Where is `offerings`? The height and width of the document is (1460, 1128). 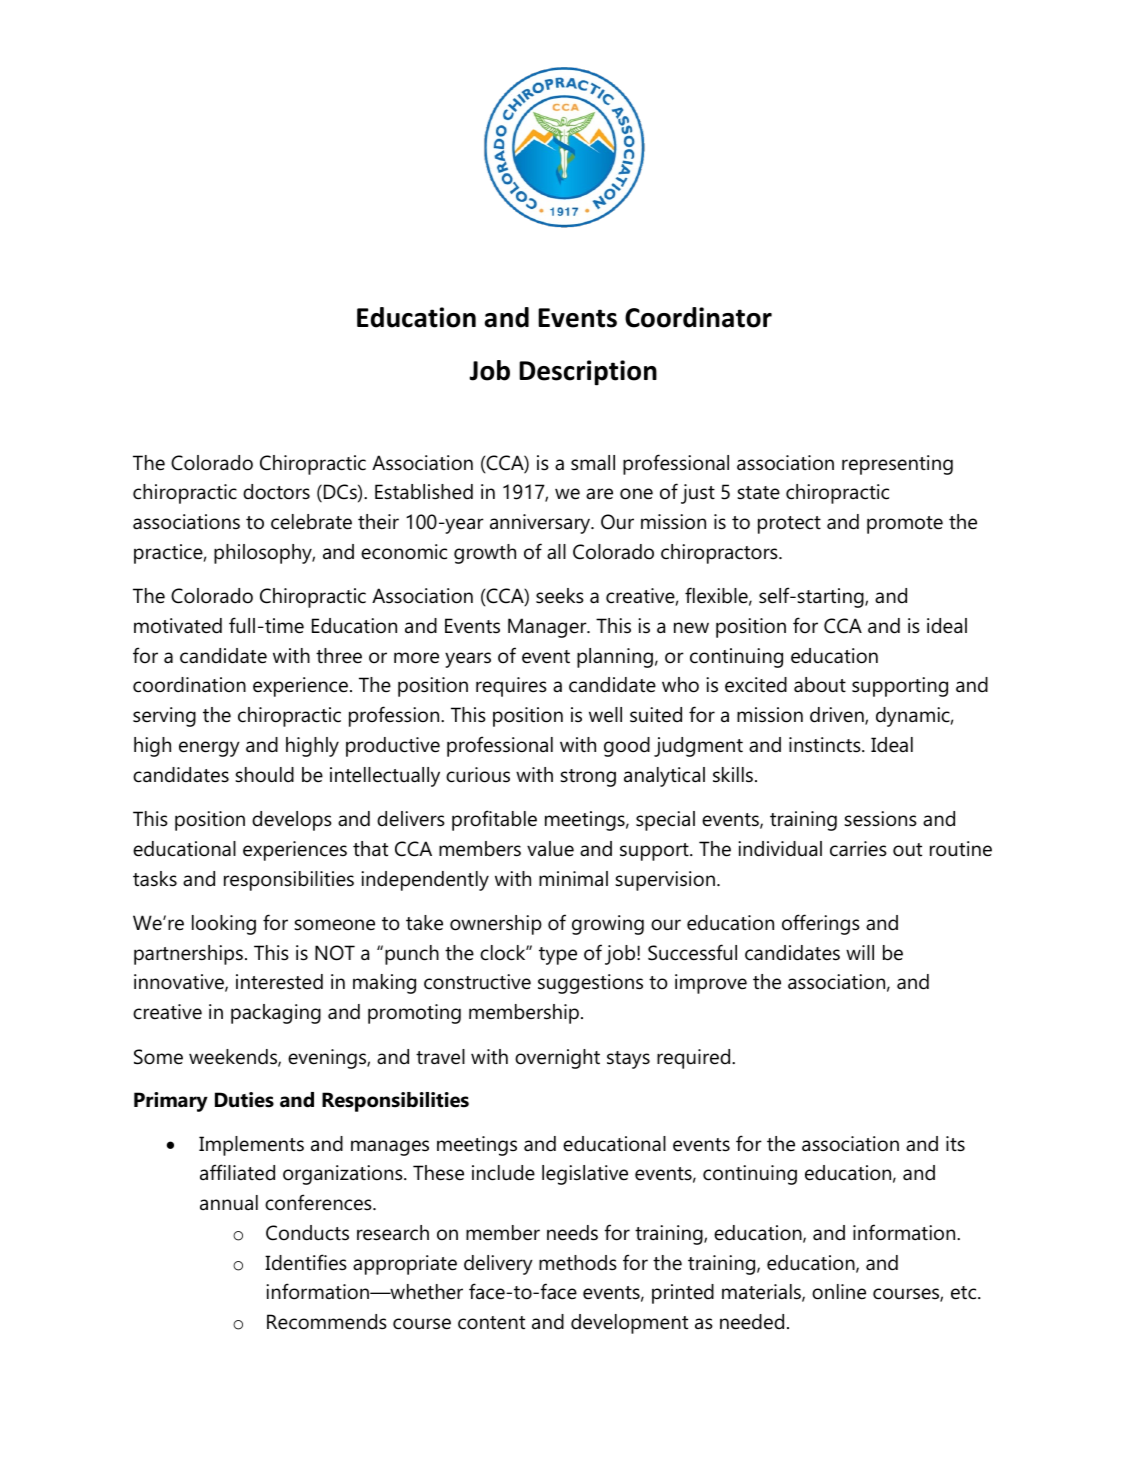
offerings is located at coordinates (821, 924).
